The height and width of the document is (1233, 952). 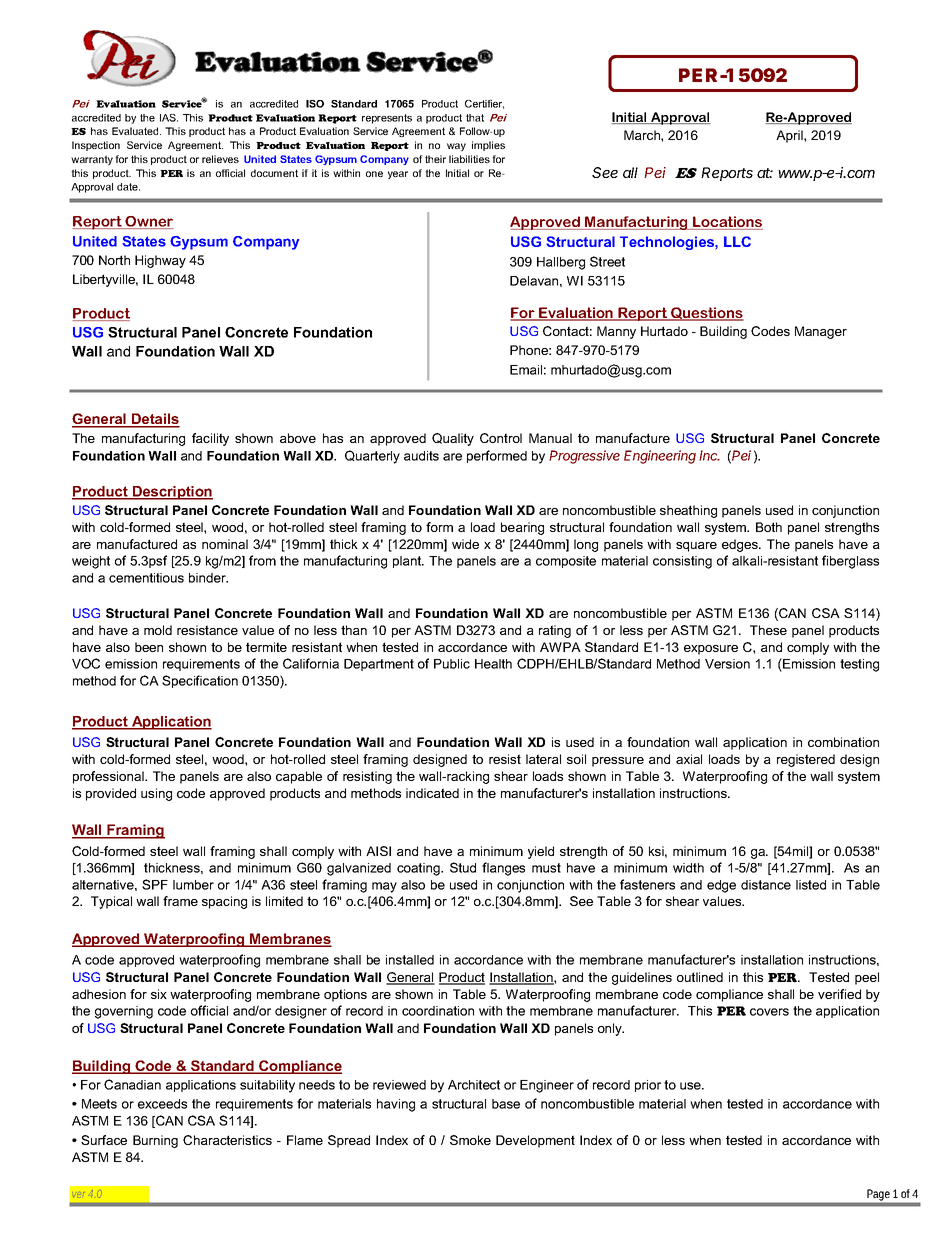 What do you see at coordinates (210, 439) in the document?
I see `facility` at bounding box center [210, 439].
